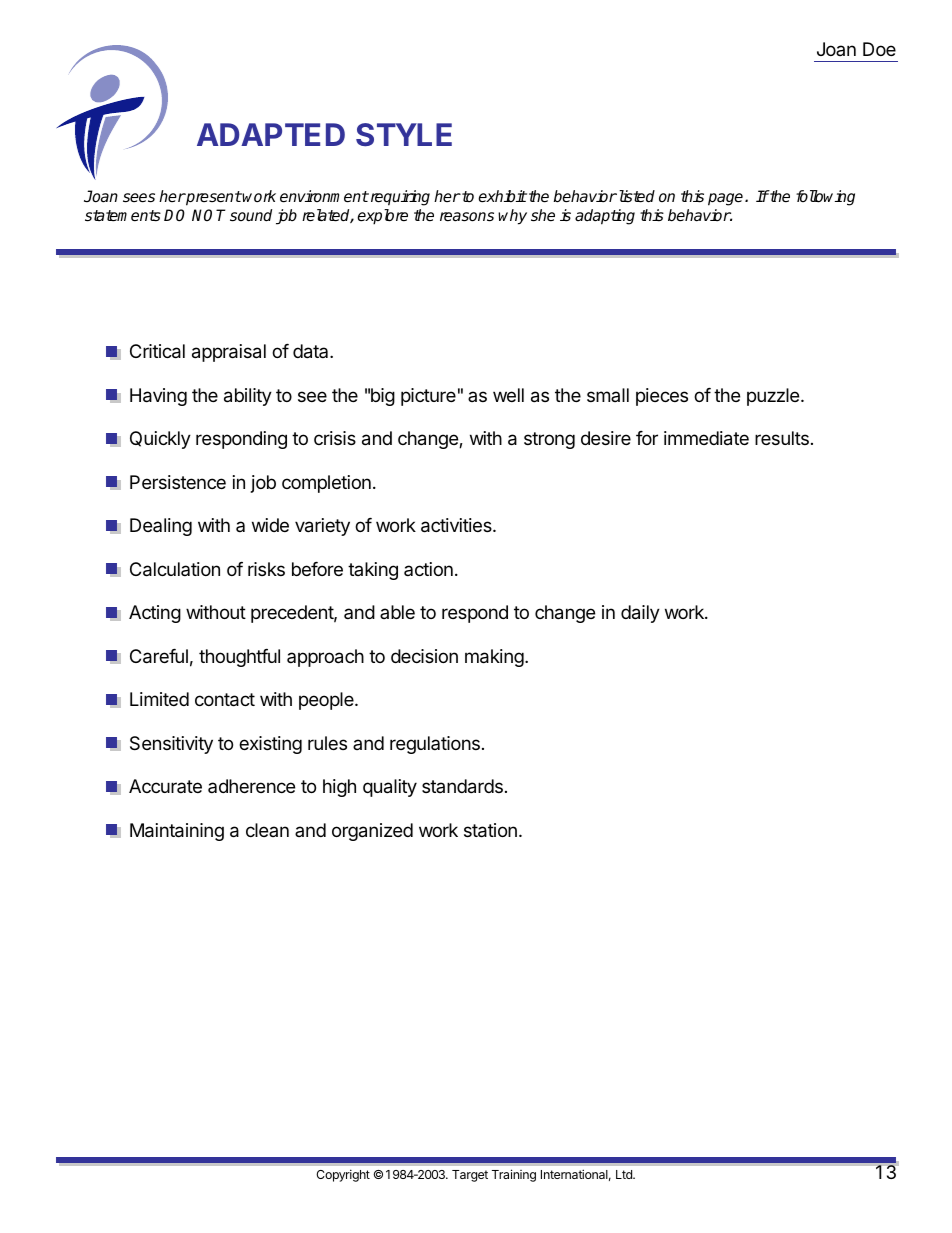 This image has height=1233, width=952. What do you see at coordinates (404, 135) in the image?
I see `STYLE` at bounding box center [404, 135].
